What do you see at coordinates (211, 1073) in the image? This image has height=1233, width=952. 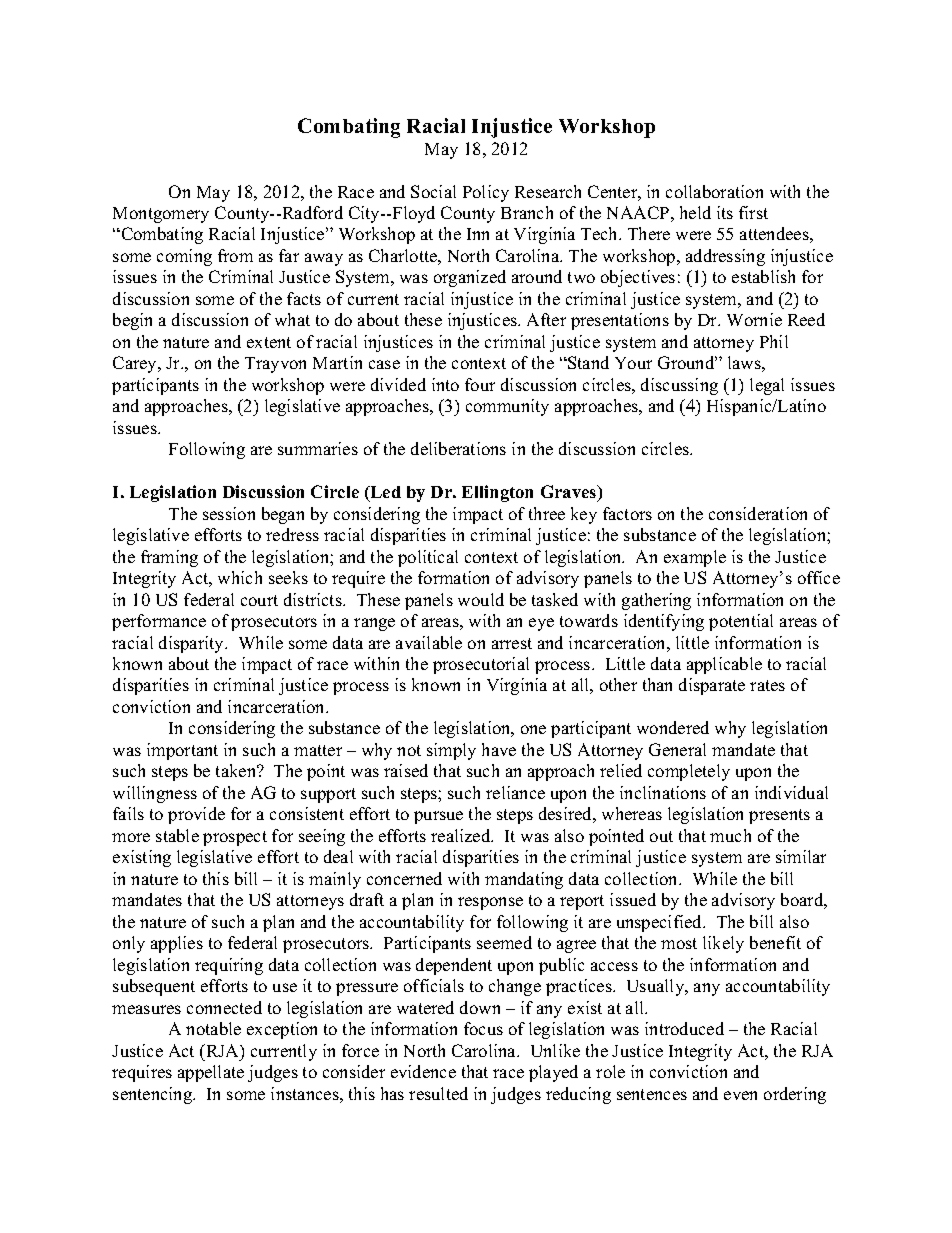 I see `appellate` at bounding box center [211, 1073].
